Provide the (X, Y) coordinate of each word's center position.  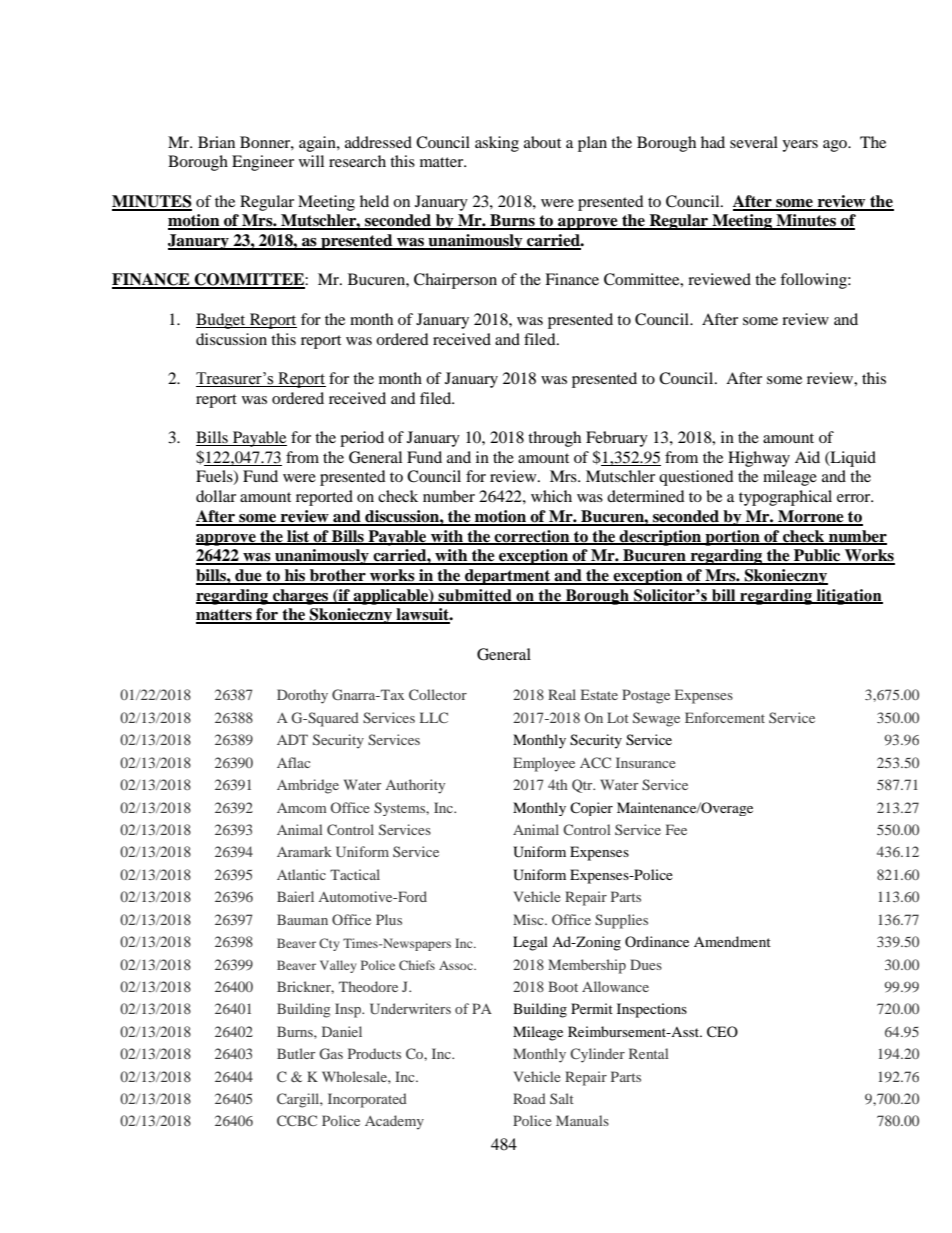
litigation (848, 597)
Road (529, 1098)
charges (301, 597)
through (554, 439)
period (362, 439)
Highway (759, 459)
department (508, 577)
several (754, 142)
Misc (529, 919)
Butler (296, 1053)
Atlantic (301, 874)
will (311, 161)
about (542, 142)
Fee (676, 829)
